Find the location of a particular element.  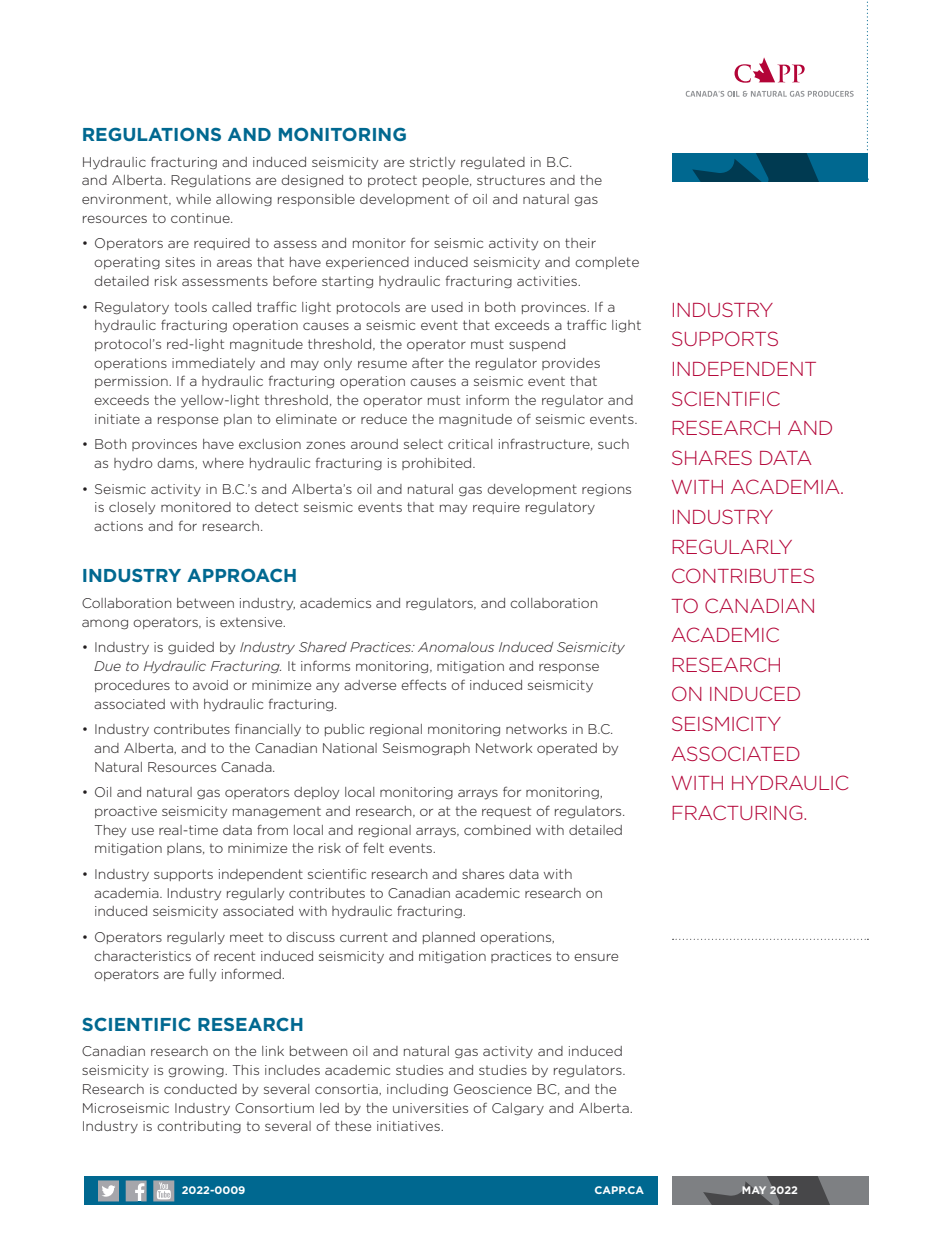

conducted is located at coordinates (200, 1089).
